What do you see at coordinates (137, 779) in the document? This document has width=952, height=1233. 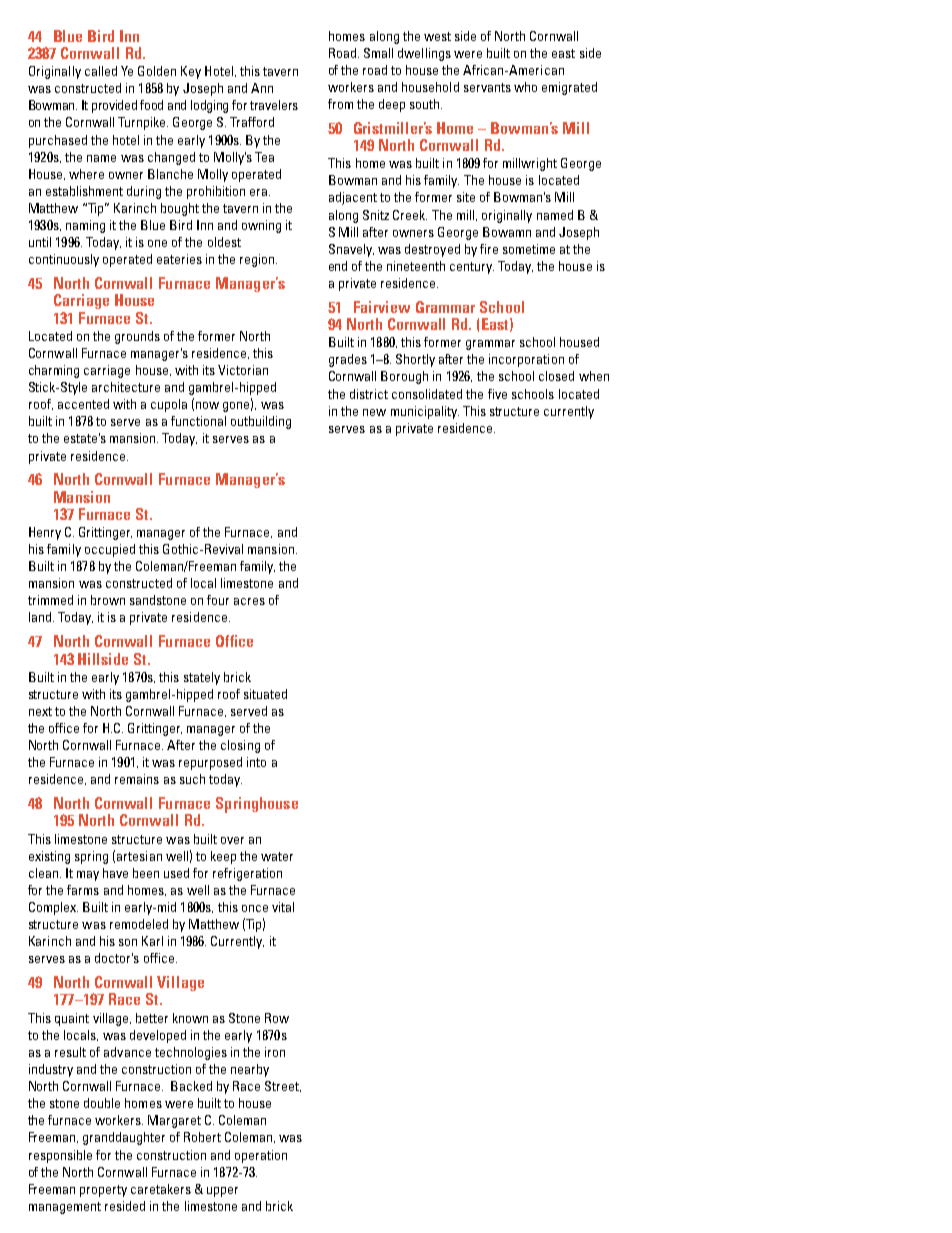 I see `remains` at bounding box center [137, 779].
